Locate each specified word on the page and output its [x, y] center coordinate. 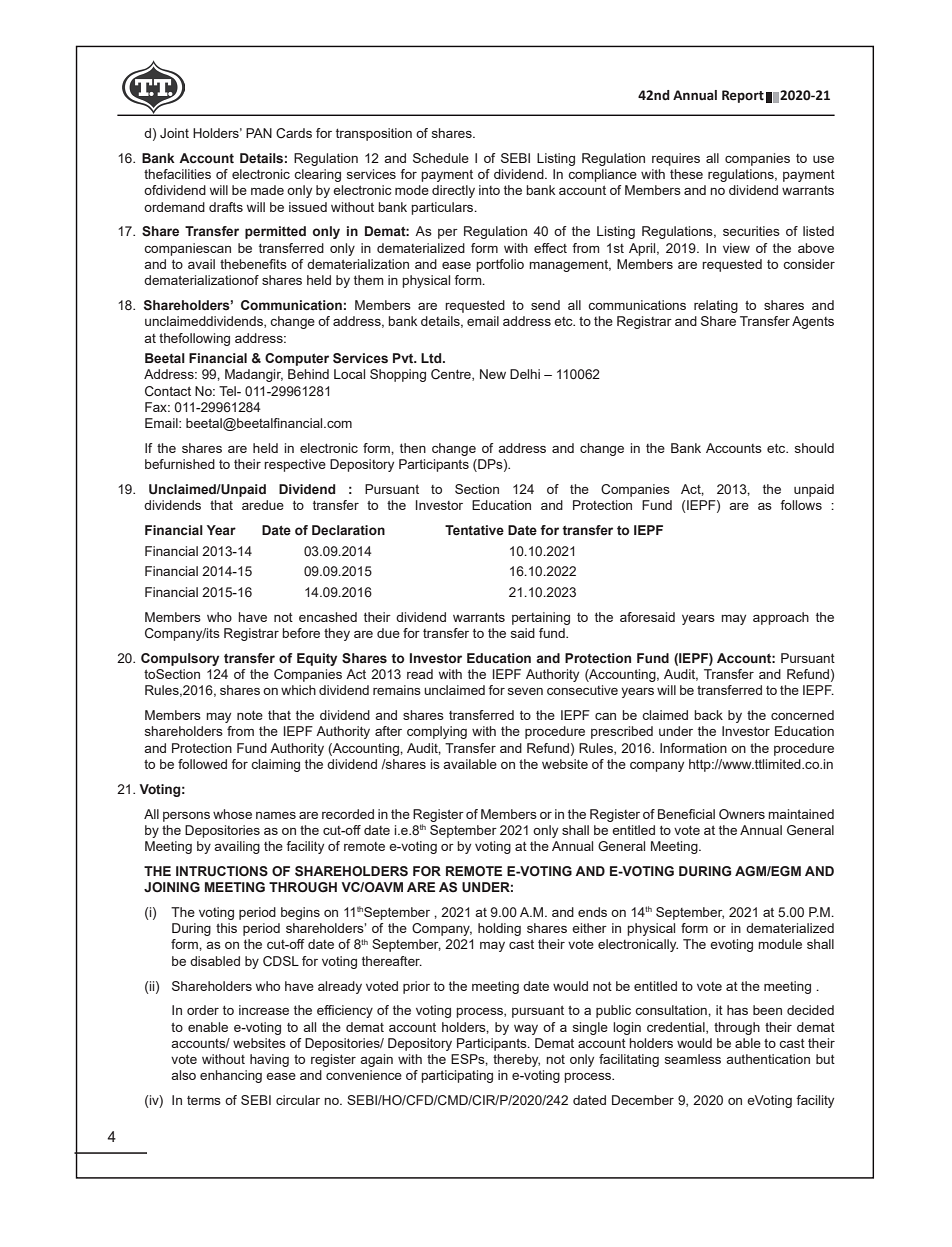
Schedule [441, 158]
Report [743, 96]
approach [781, 618]
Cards [294, 133]
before [301, 633]
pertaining [541, 618]
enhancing [231, 1076]
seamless [693, 1059]
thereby [516, 1060]
